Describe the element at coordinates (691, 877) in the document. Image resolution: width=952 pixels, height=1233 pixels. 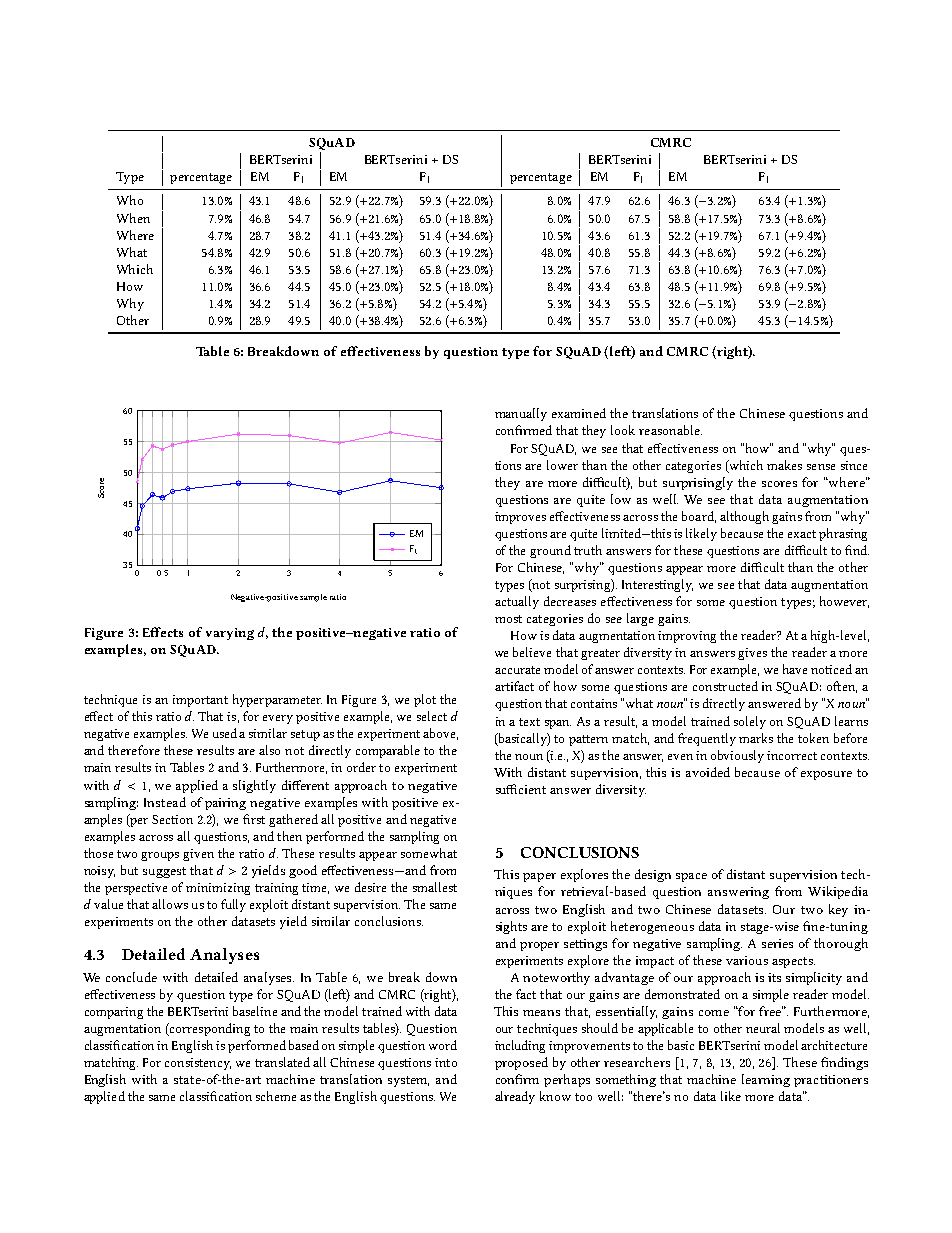
I see `space` at that location.
